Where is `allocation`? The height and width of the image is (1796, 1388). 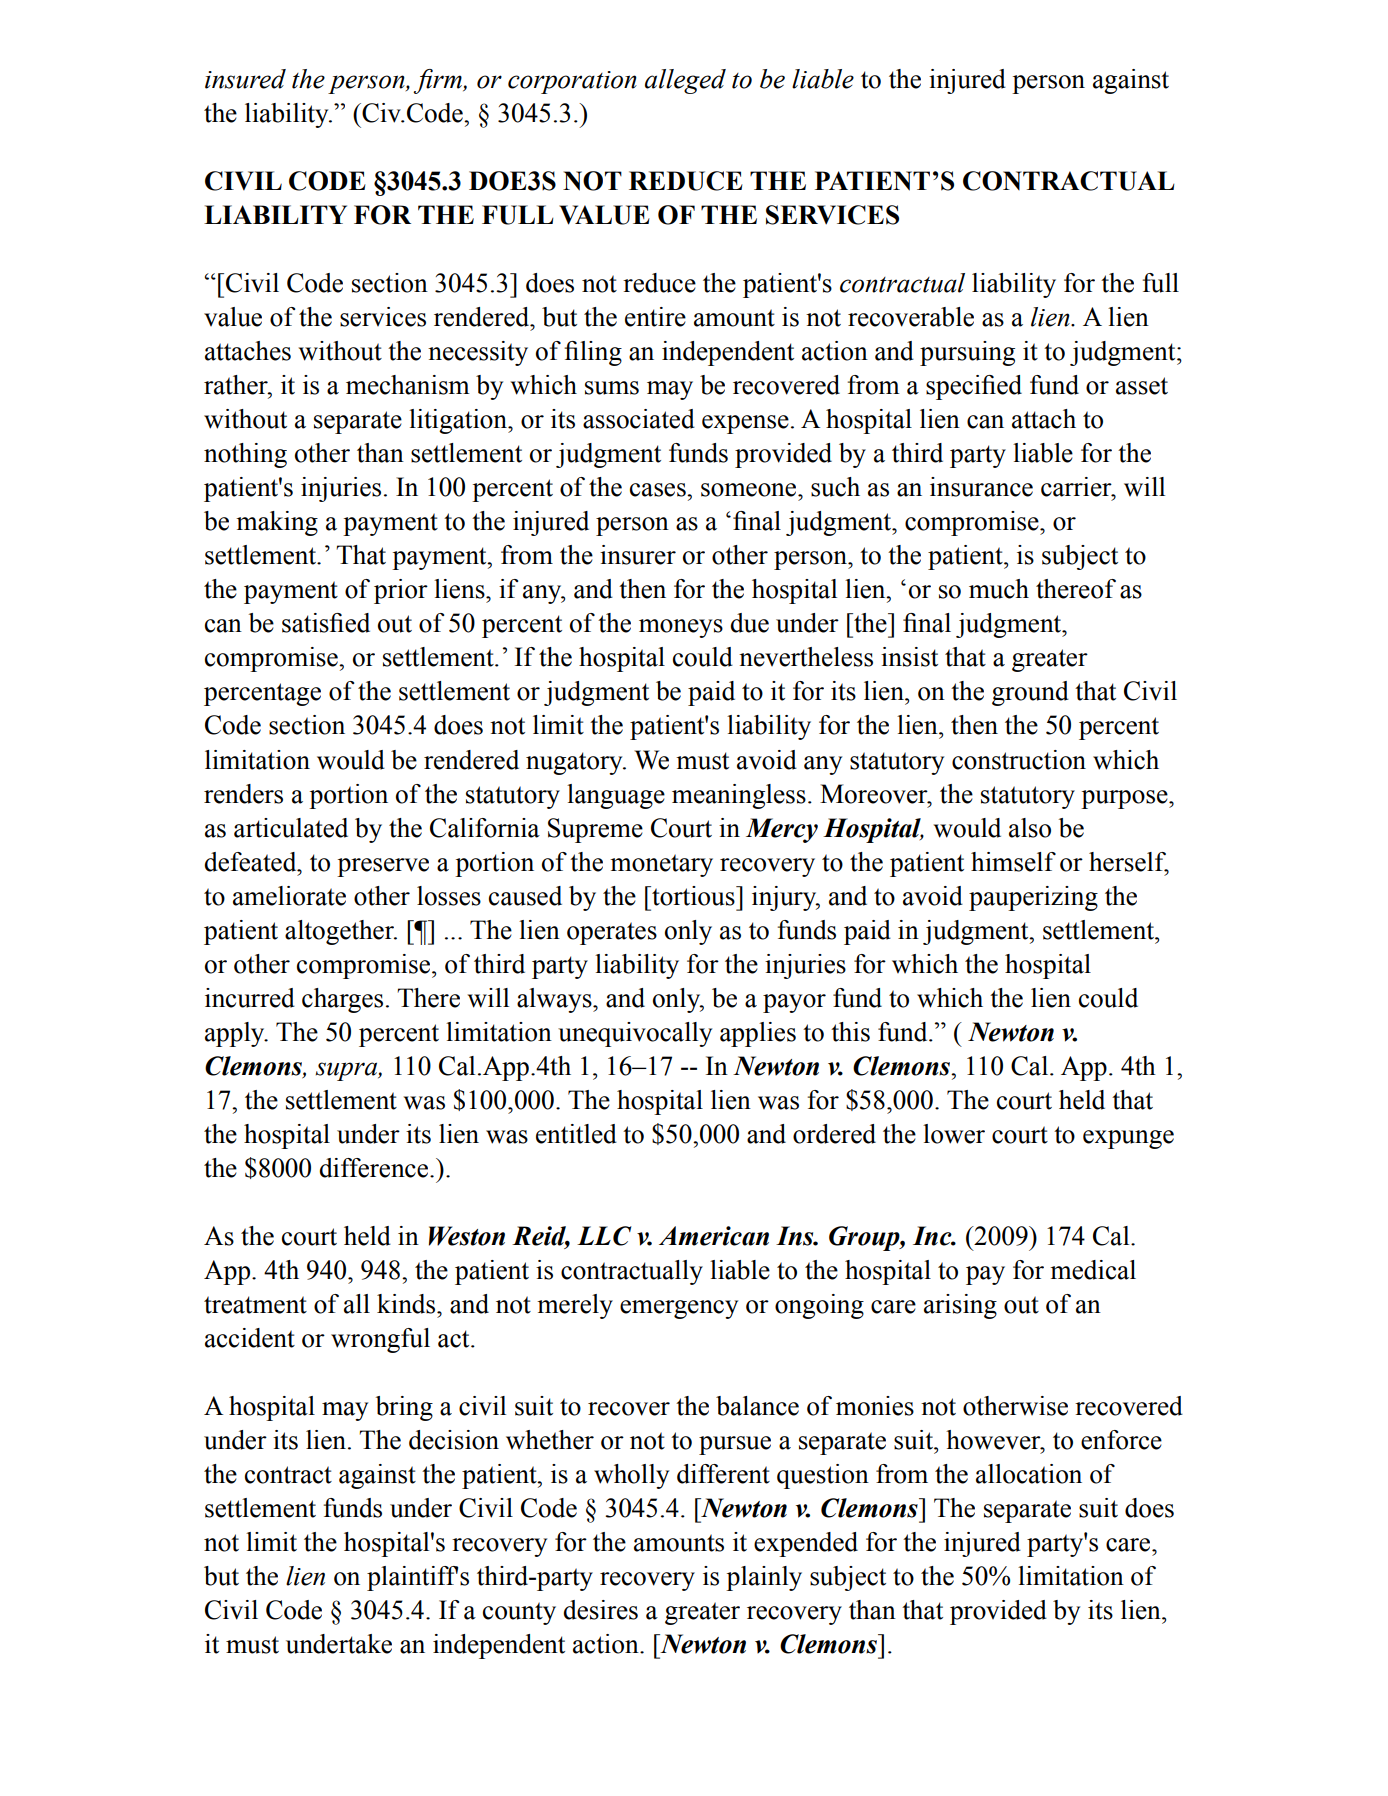 allocation is located at coordinates (1029, 1474).
